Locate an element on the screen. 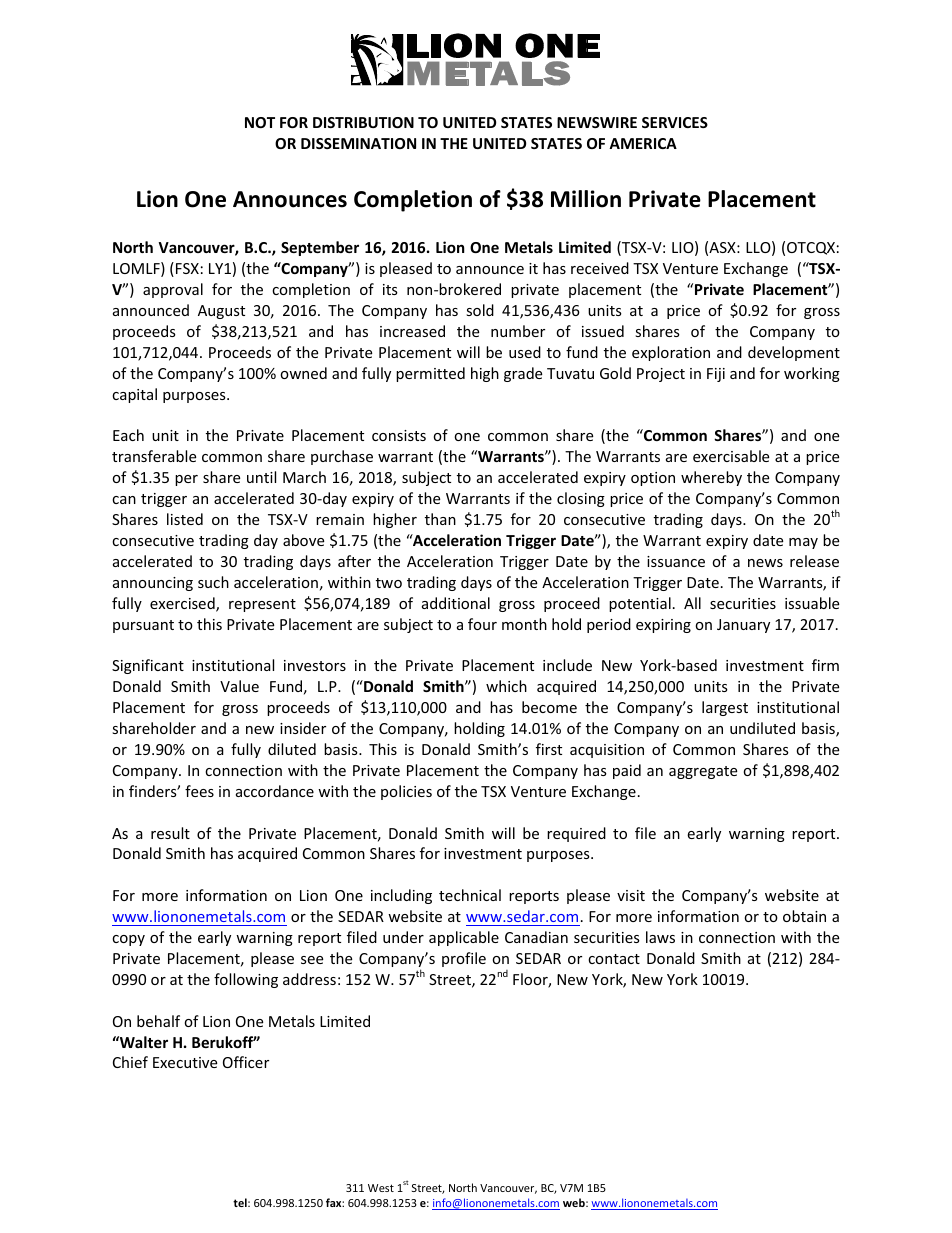 This screenshot has width=952, height=1233. January is located at coordinates (743, 626).
